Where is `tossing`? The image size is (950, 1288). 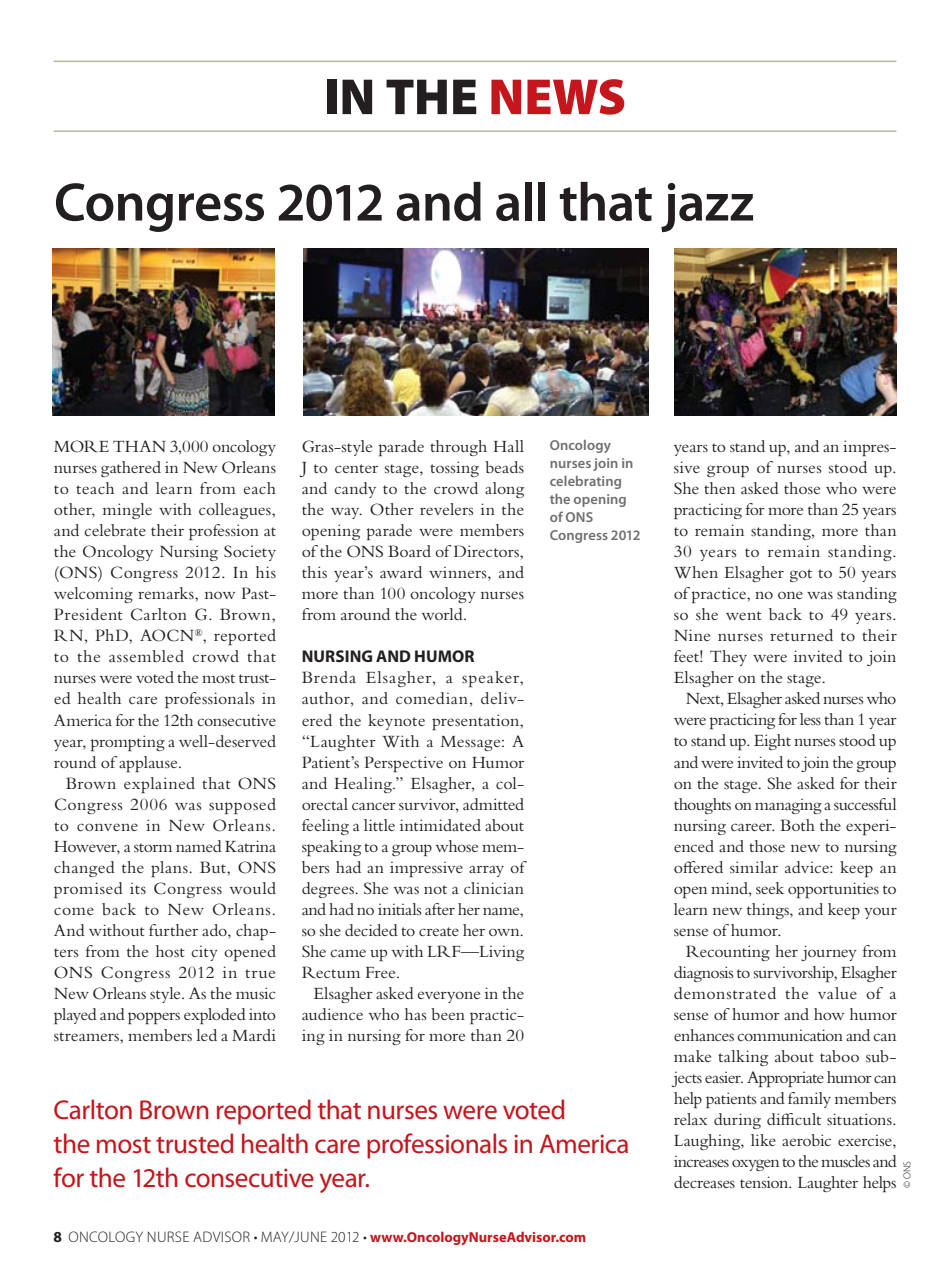
tossing is located at coordinates (454, 469).
